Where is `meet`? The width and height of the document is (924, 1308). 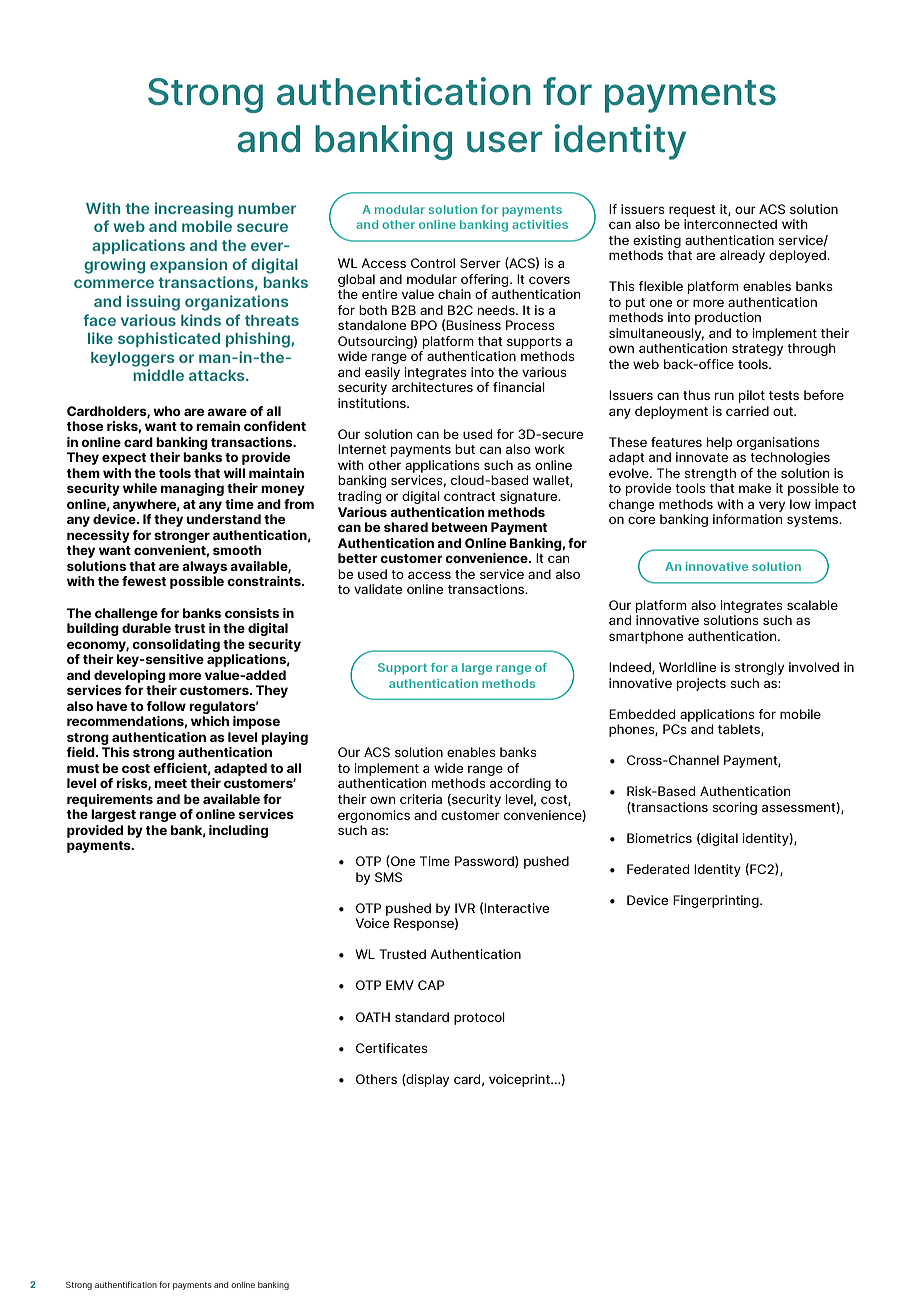
meet is located at coordinates (171, 783).
